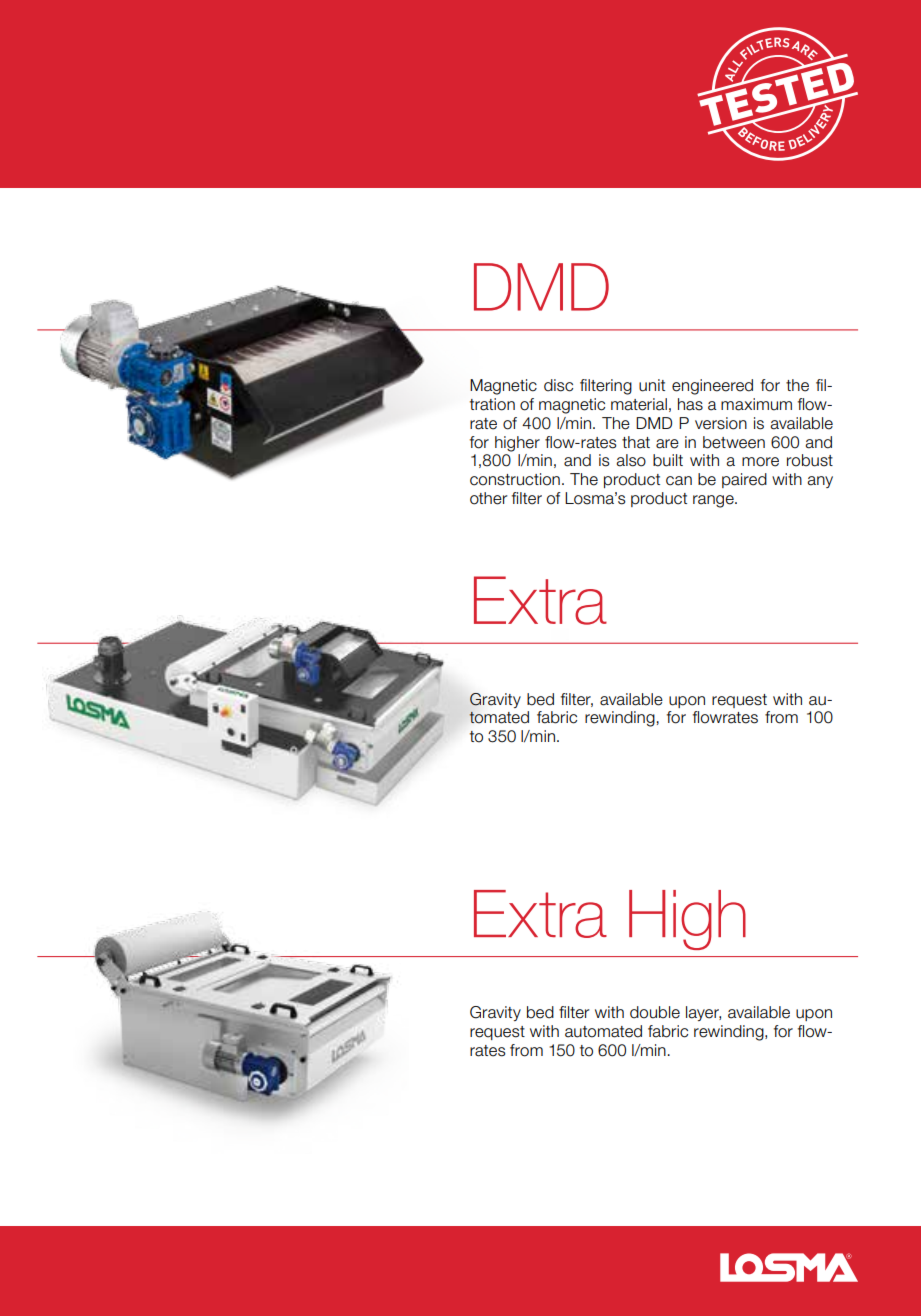 The image size is (921, 1316). I want to click on double, so click(655, 1012).
